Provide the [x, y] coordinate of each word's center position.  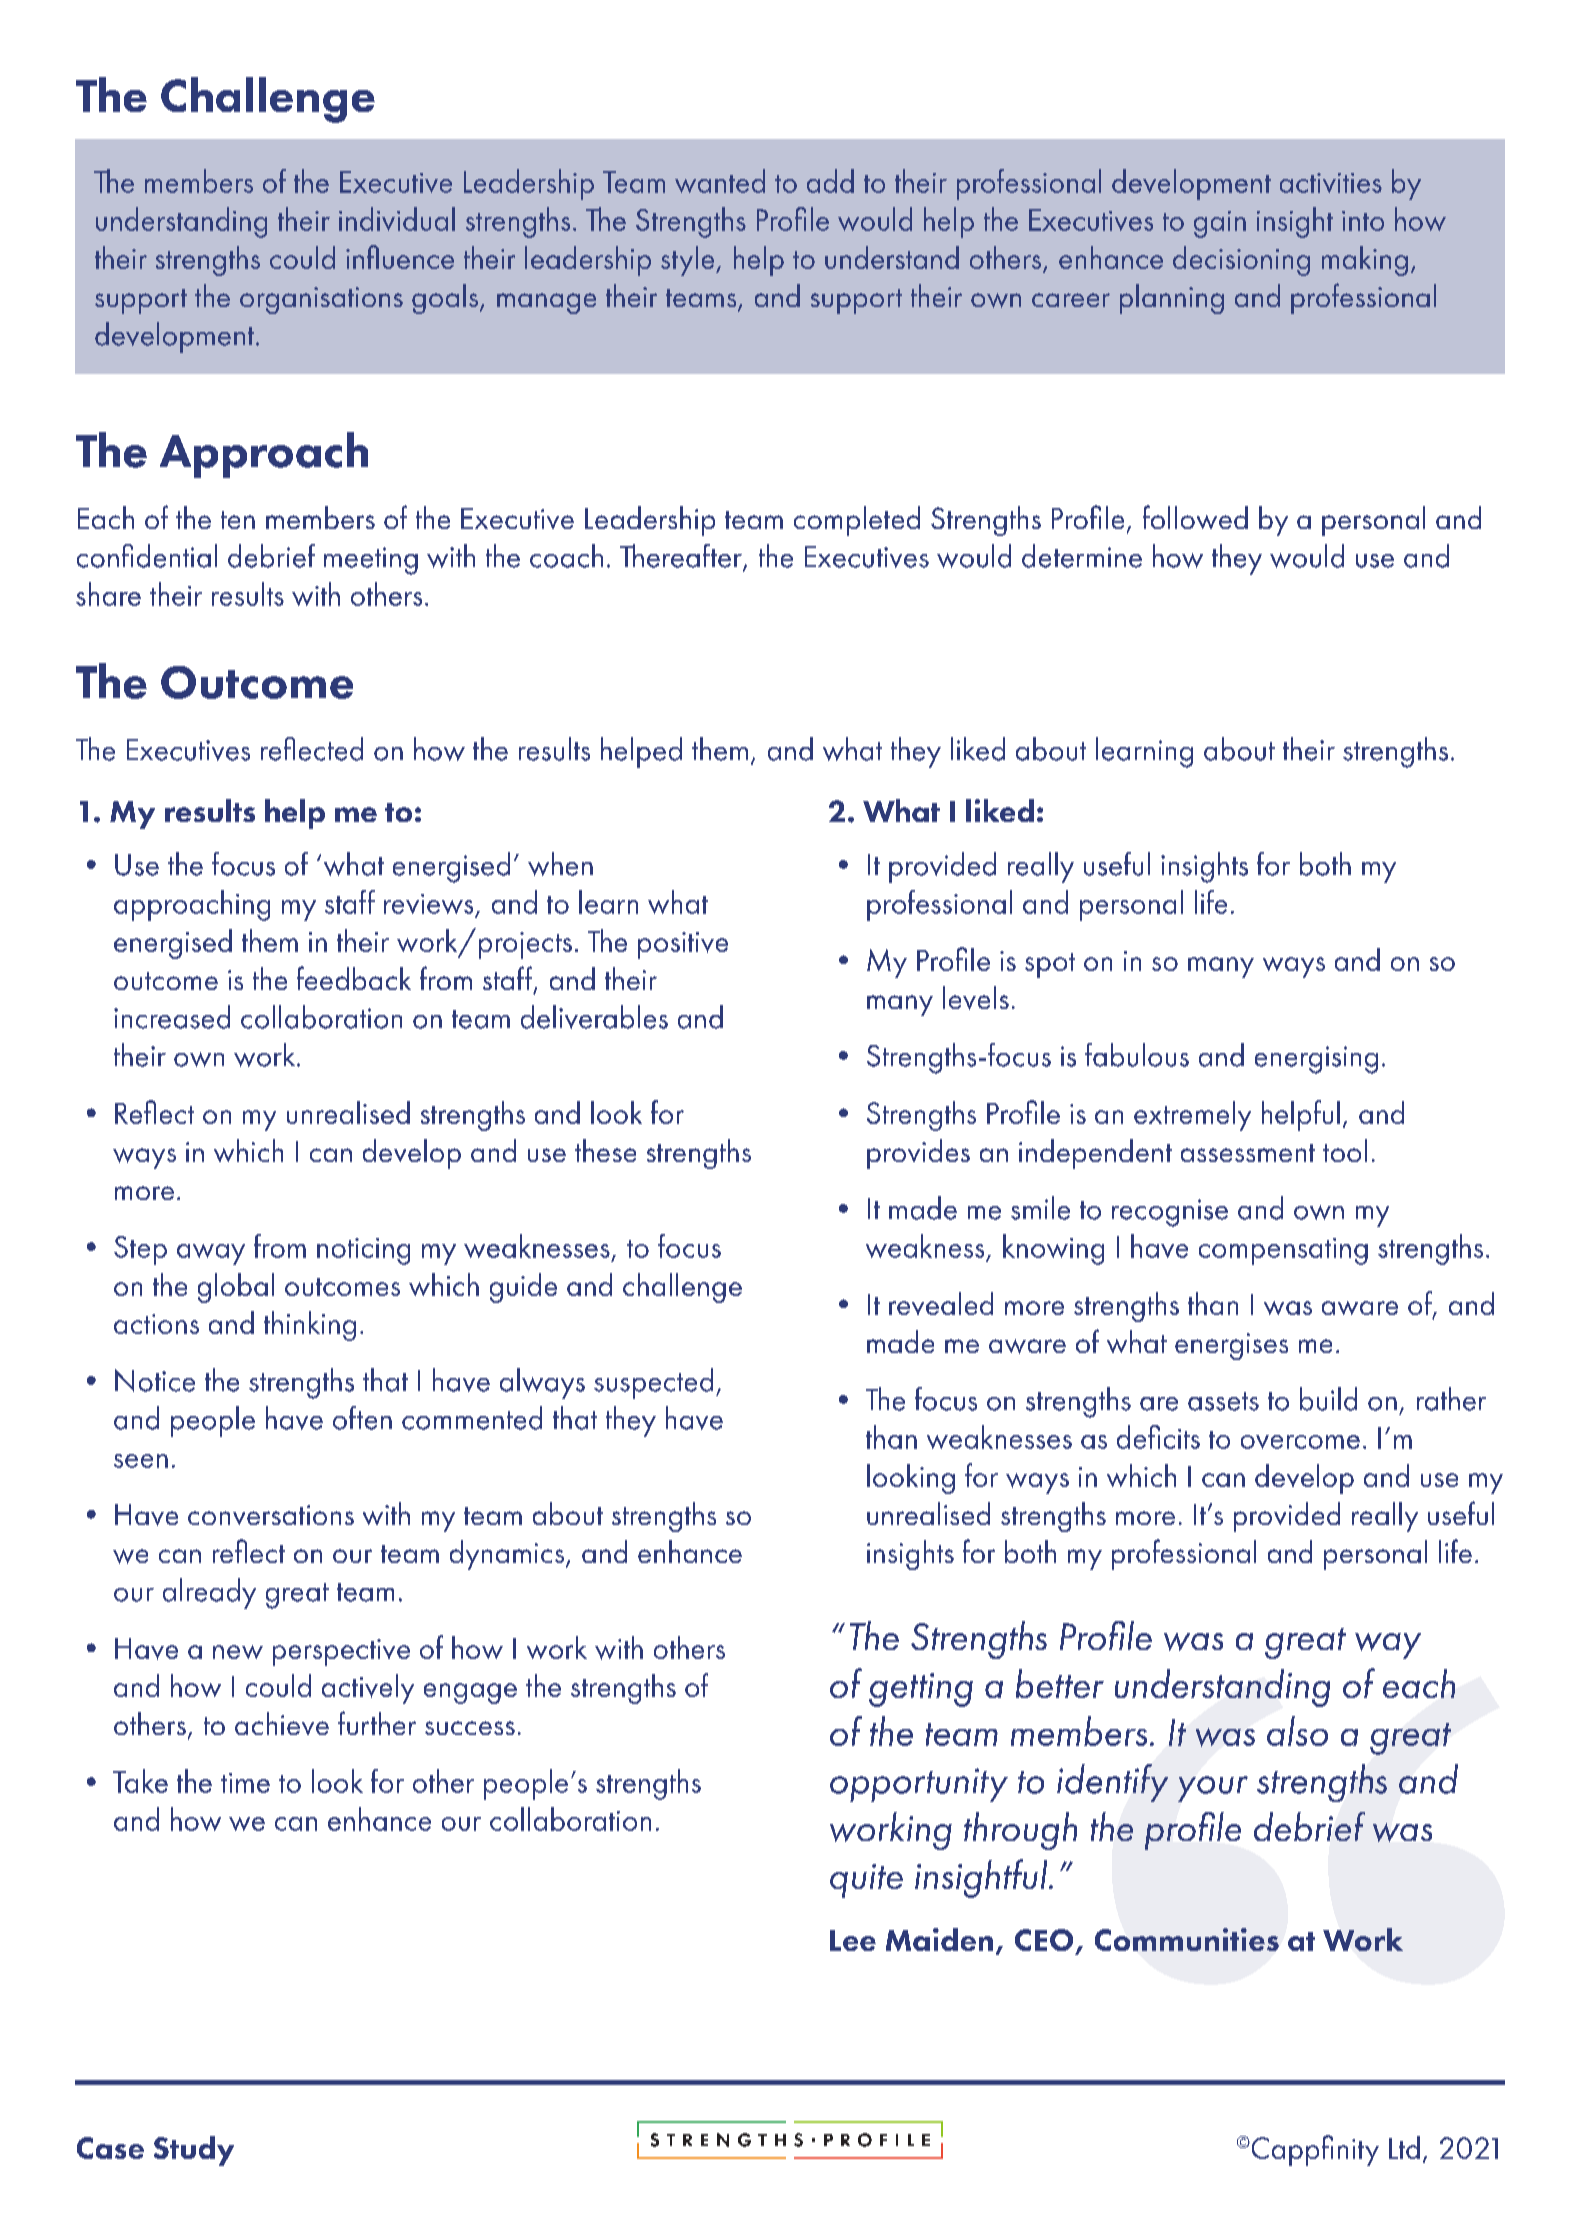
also [1297, 1731]
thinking [310, 1326]
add [830, 181]
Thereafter [682, 557]
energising [1316, 1060]
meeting [371, 561]
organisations [321, 300]
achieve [282, 1723]
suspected [653, 1383]
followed [1195, 517]
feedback [354, 978]
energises [1231, 1346]
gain [1220, 224]
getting [921, 1690]
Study [194, 2151]
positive [683, 945]
